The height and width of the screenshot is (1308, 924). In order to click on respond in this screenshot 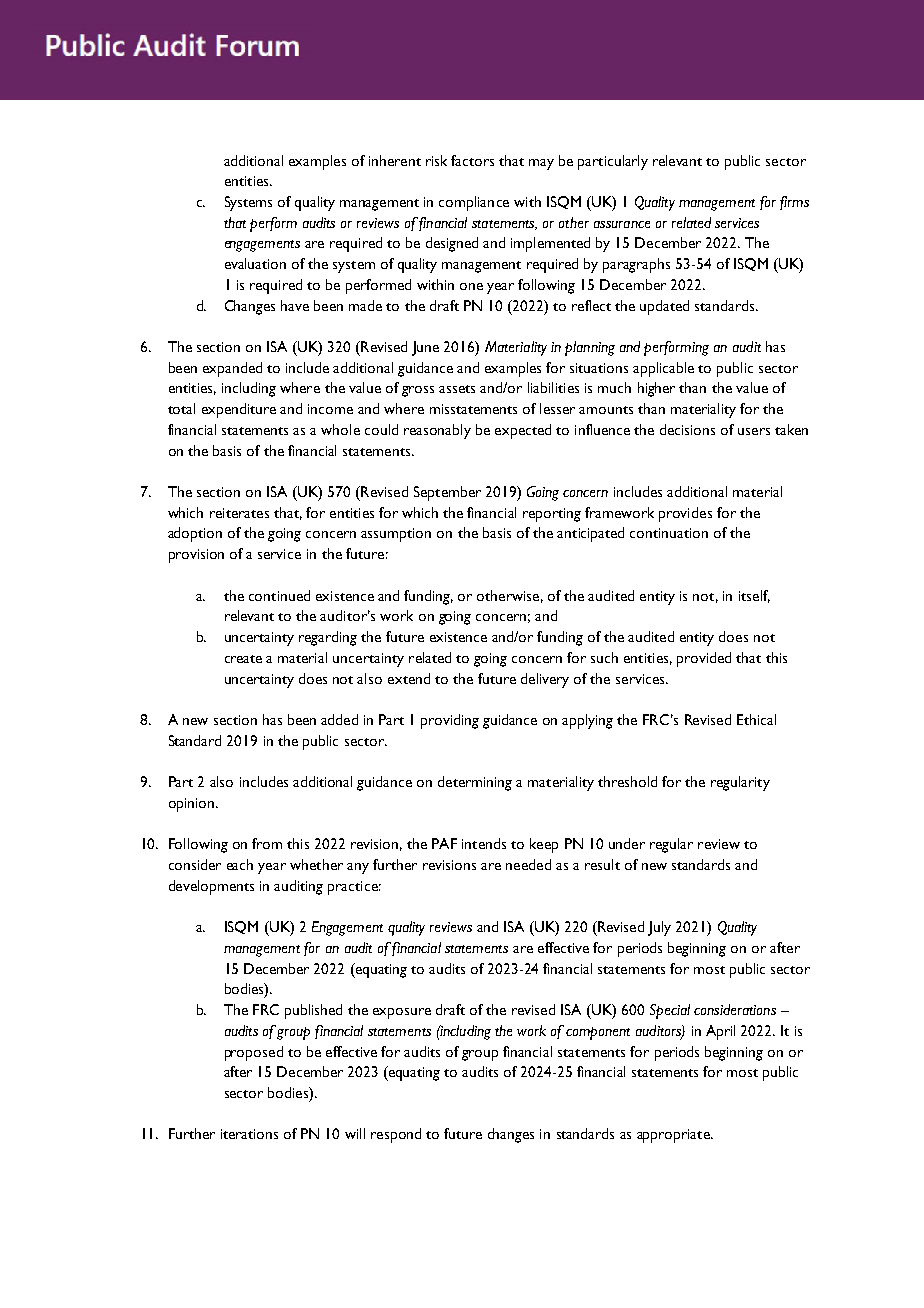, I will do `click(396, 1135)`.
